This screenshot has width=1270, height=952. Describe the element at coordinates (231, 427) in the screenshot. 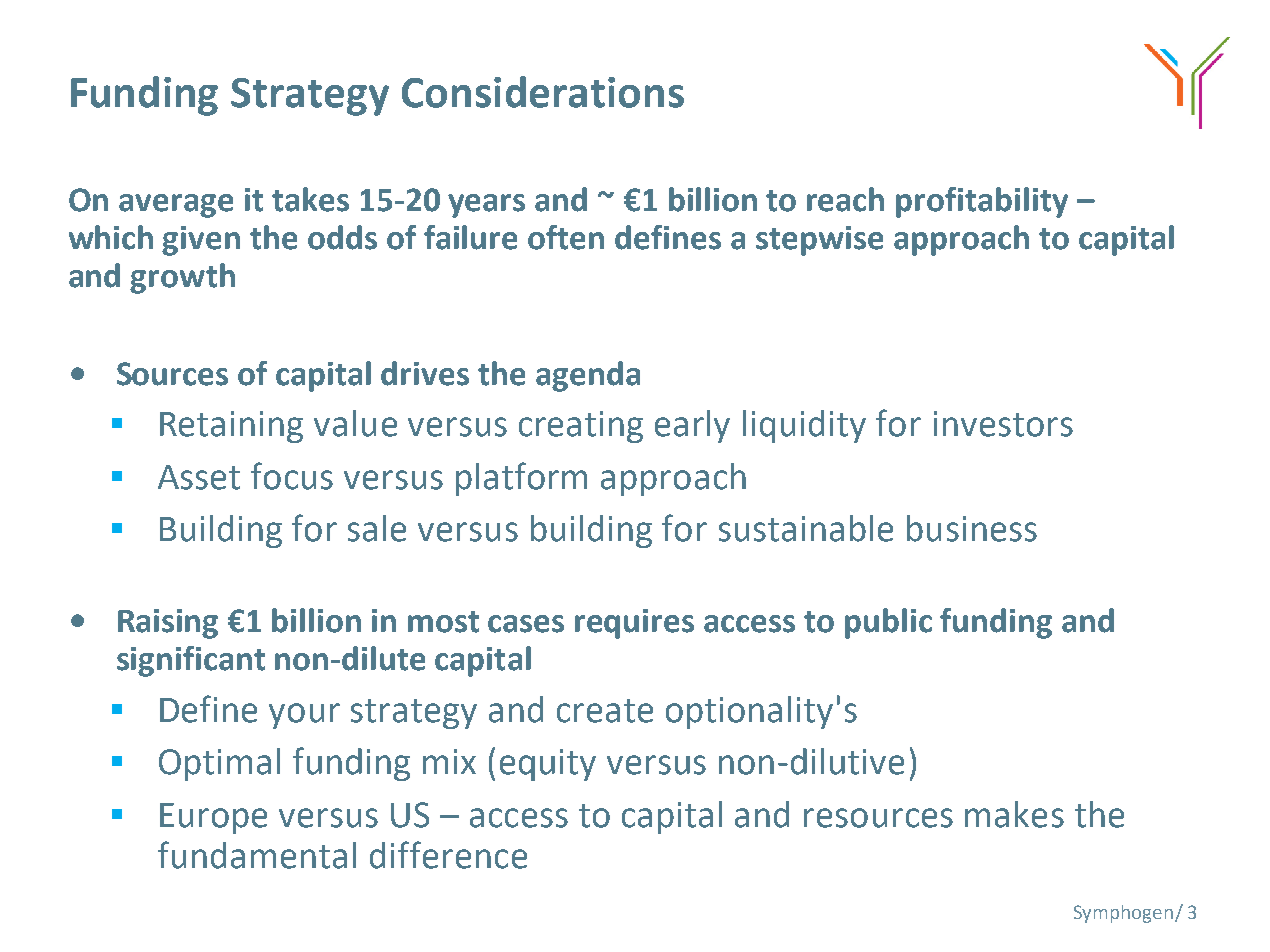

I see `Retaining` at that location.
